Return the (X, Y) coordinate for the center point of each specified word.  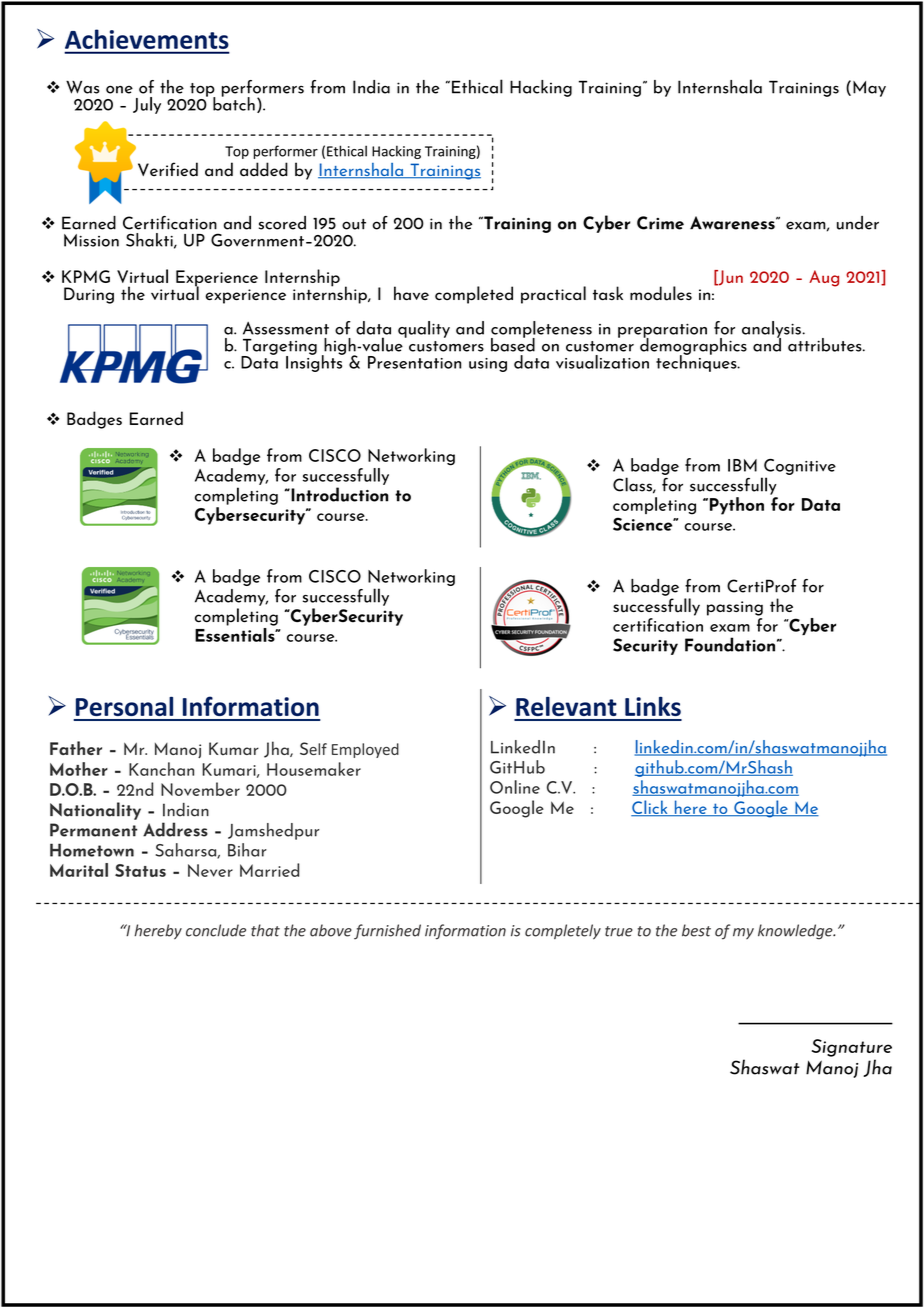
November (200, 789)
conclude (216, 930)
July (147, 105)
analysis (772, 330)
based (513, 344)
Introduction (338, 494)
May (869, 89)
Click (650, 808)
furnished (387, 932)
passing (735, 608)
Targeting (279, 348)
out (354, 224)
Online (515, 787)
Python (735, 506)
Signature (852, 1048)
